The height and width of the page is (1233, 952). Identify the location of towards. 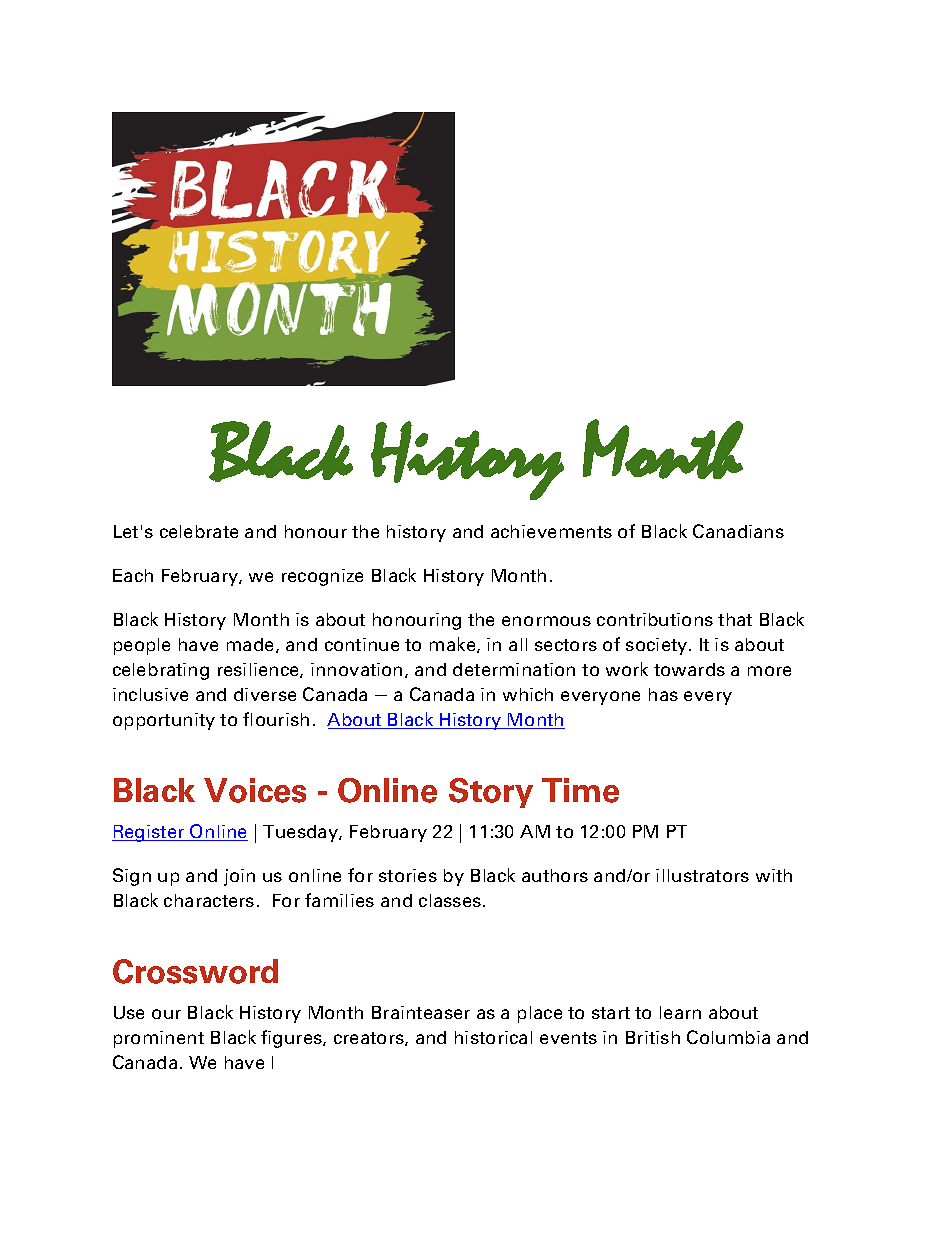
(689, 669).
